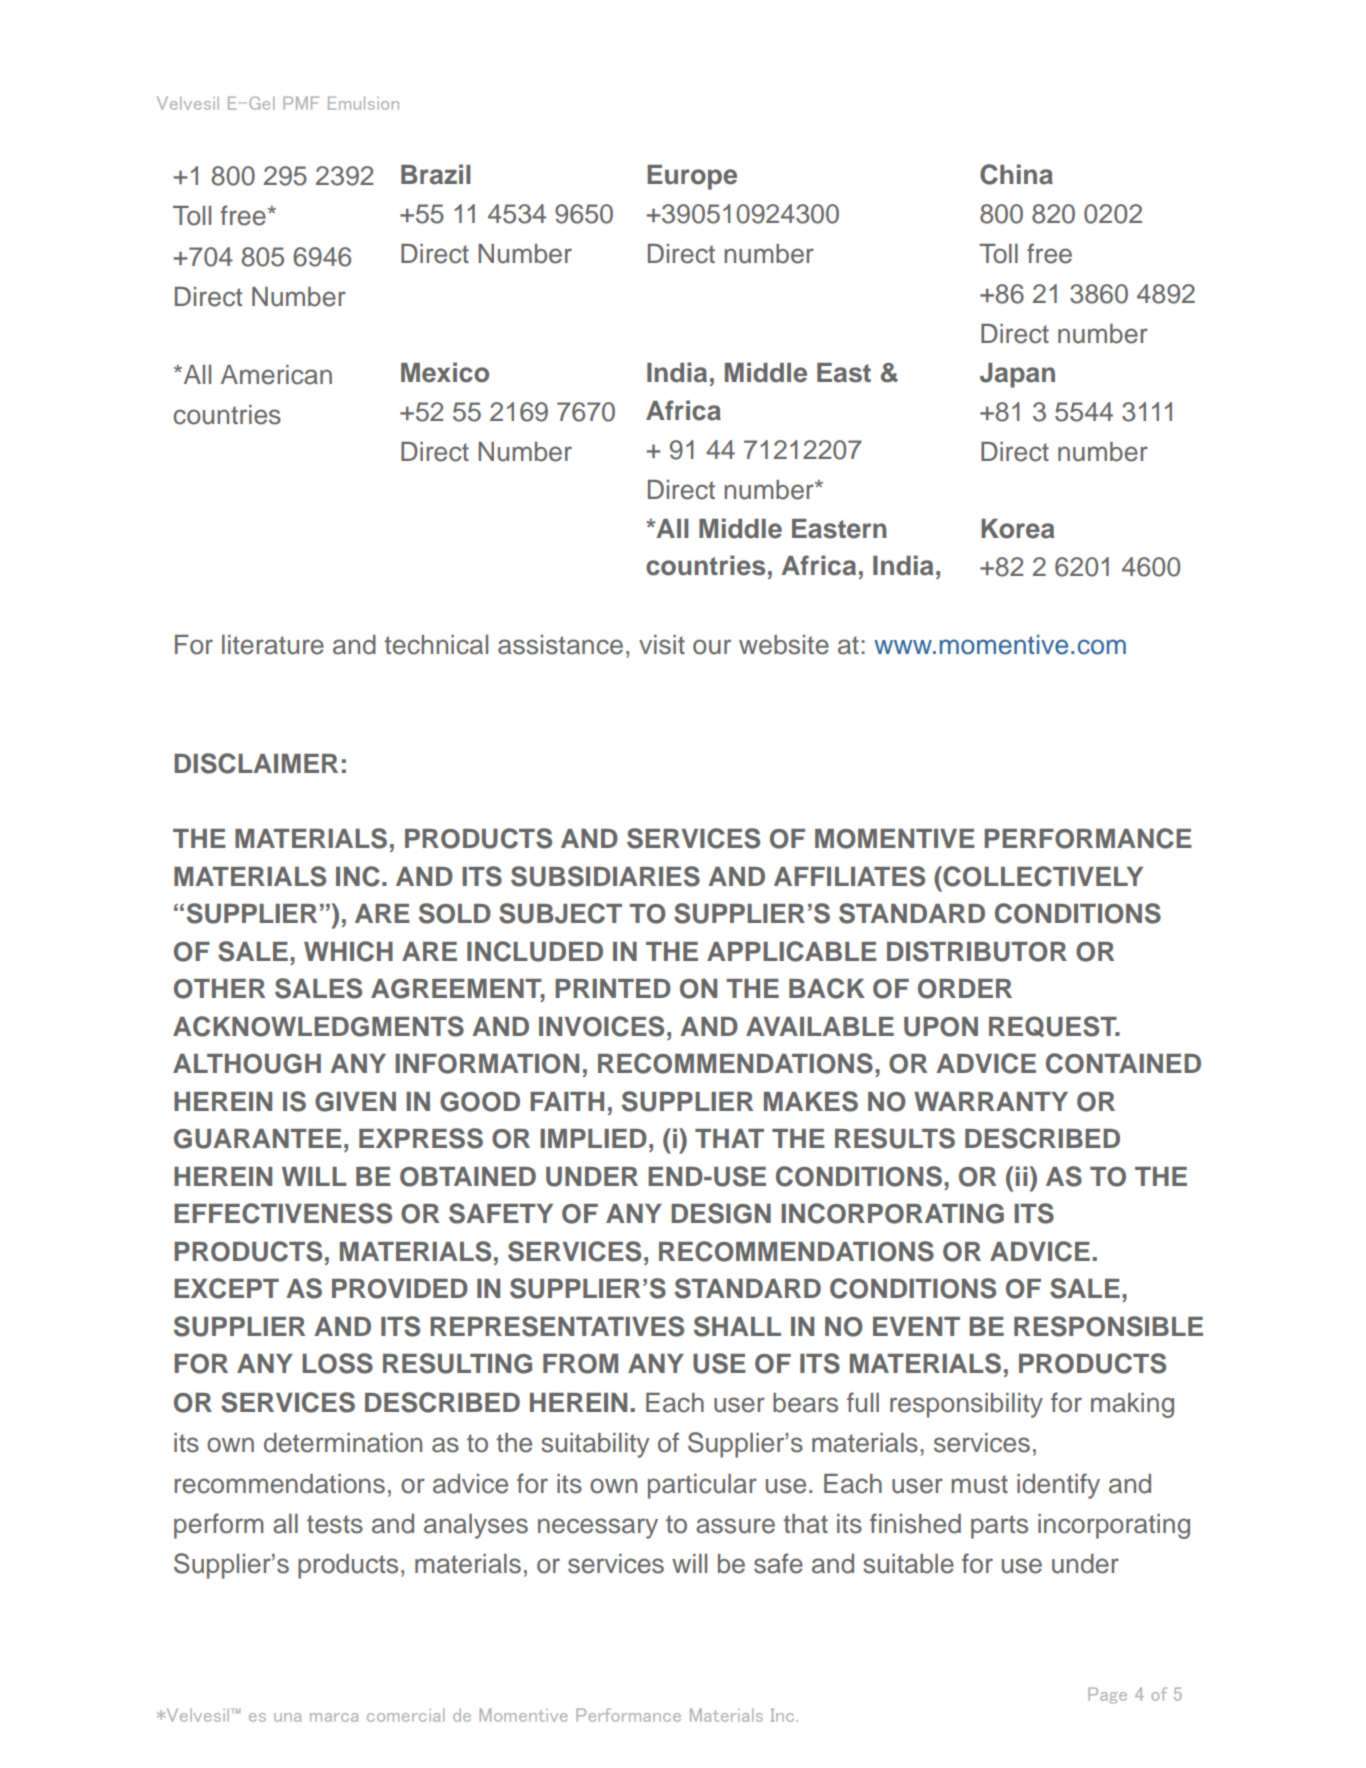  Describe the element at coordinates (1042, 876) in the screenshot. I see `COLLECTIVELY` at that location.
